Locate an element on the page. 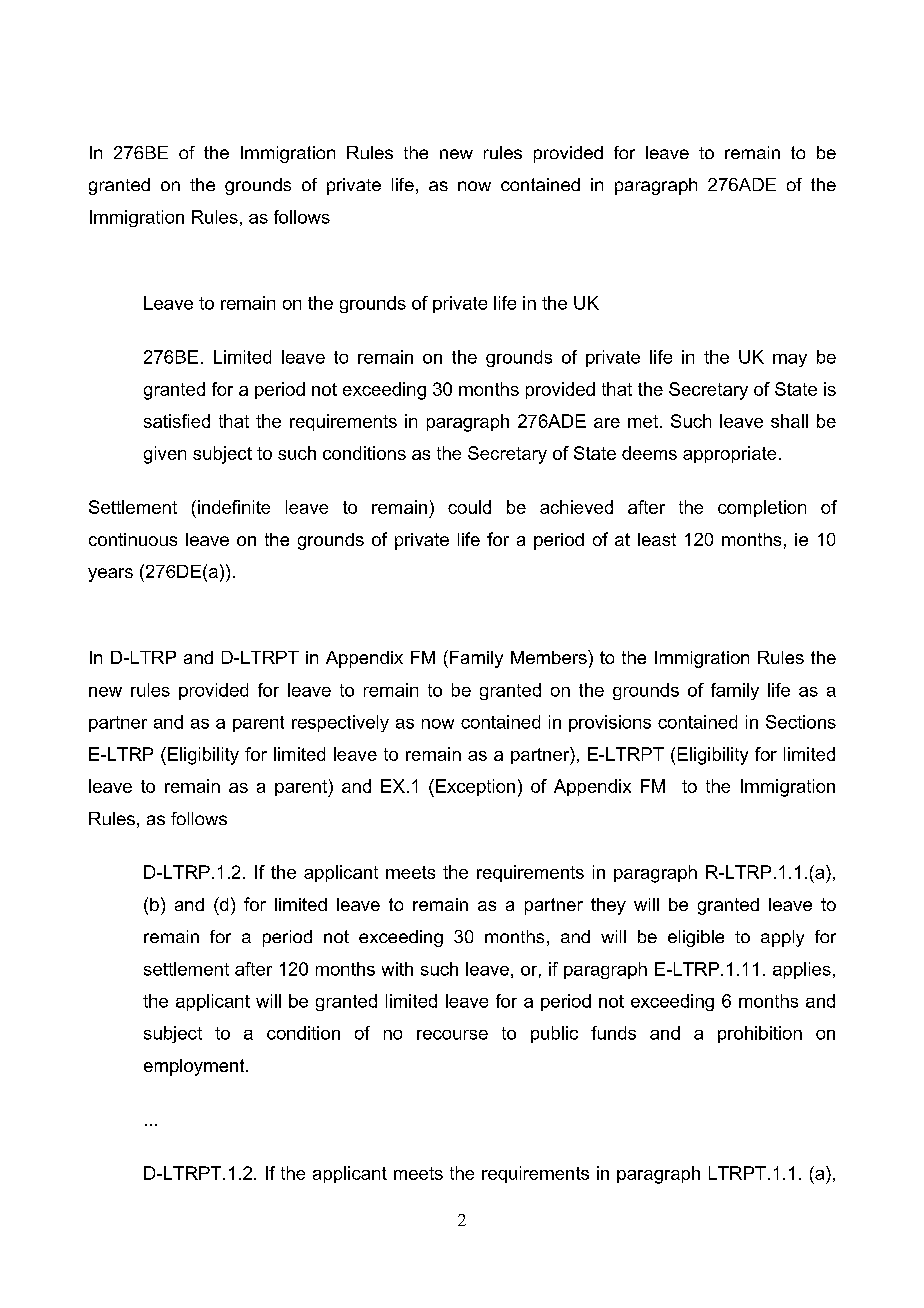 This page has height=1308, width=924. with is located at coordinates (397, 969).
